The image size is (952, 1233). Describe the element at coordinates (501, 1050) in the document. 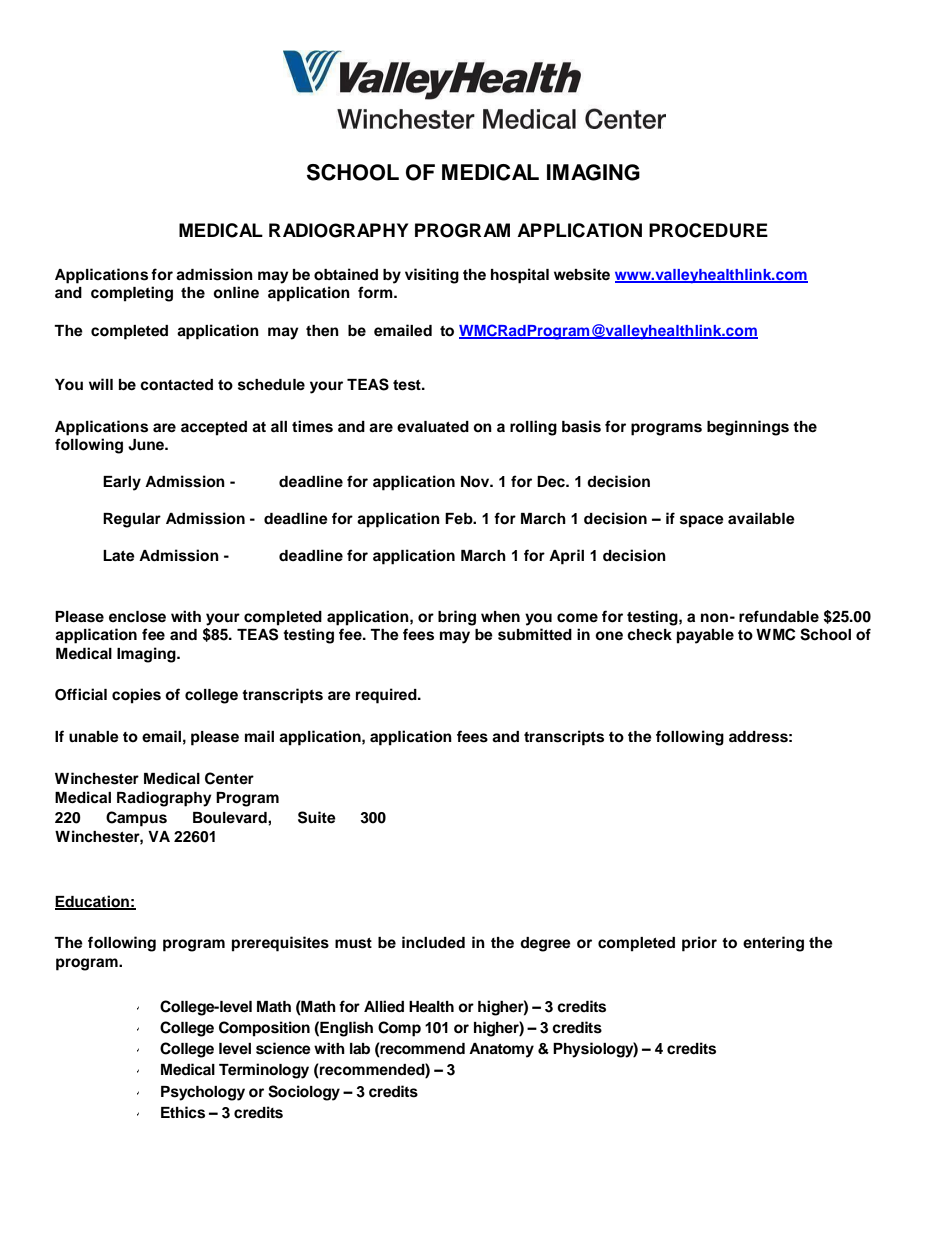

I see `Anatomy` at that location.
